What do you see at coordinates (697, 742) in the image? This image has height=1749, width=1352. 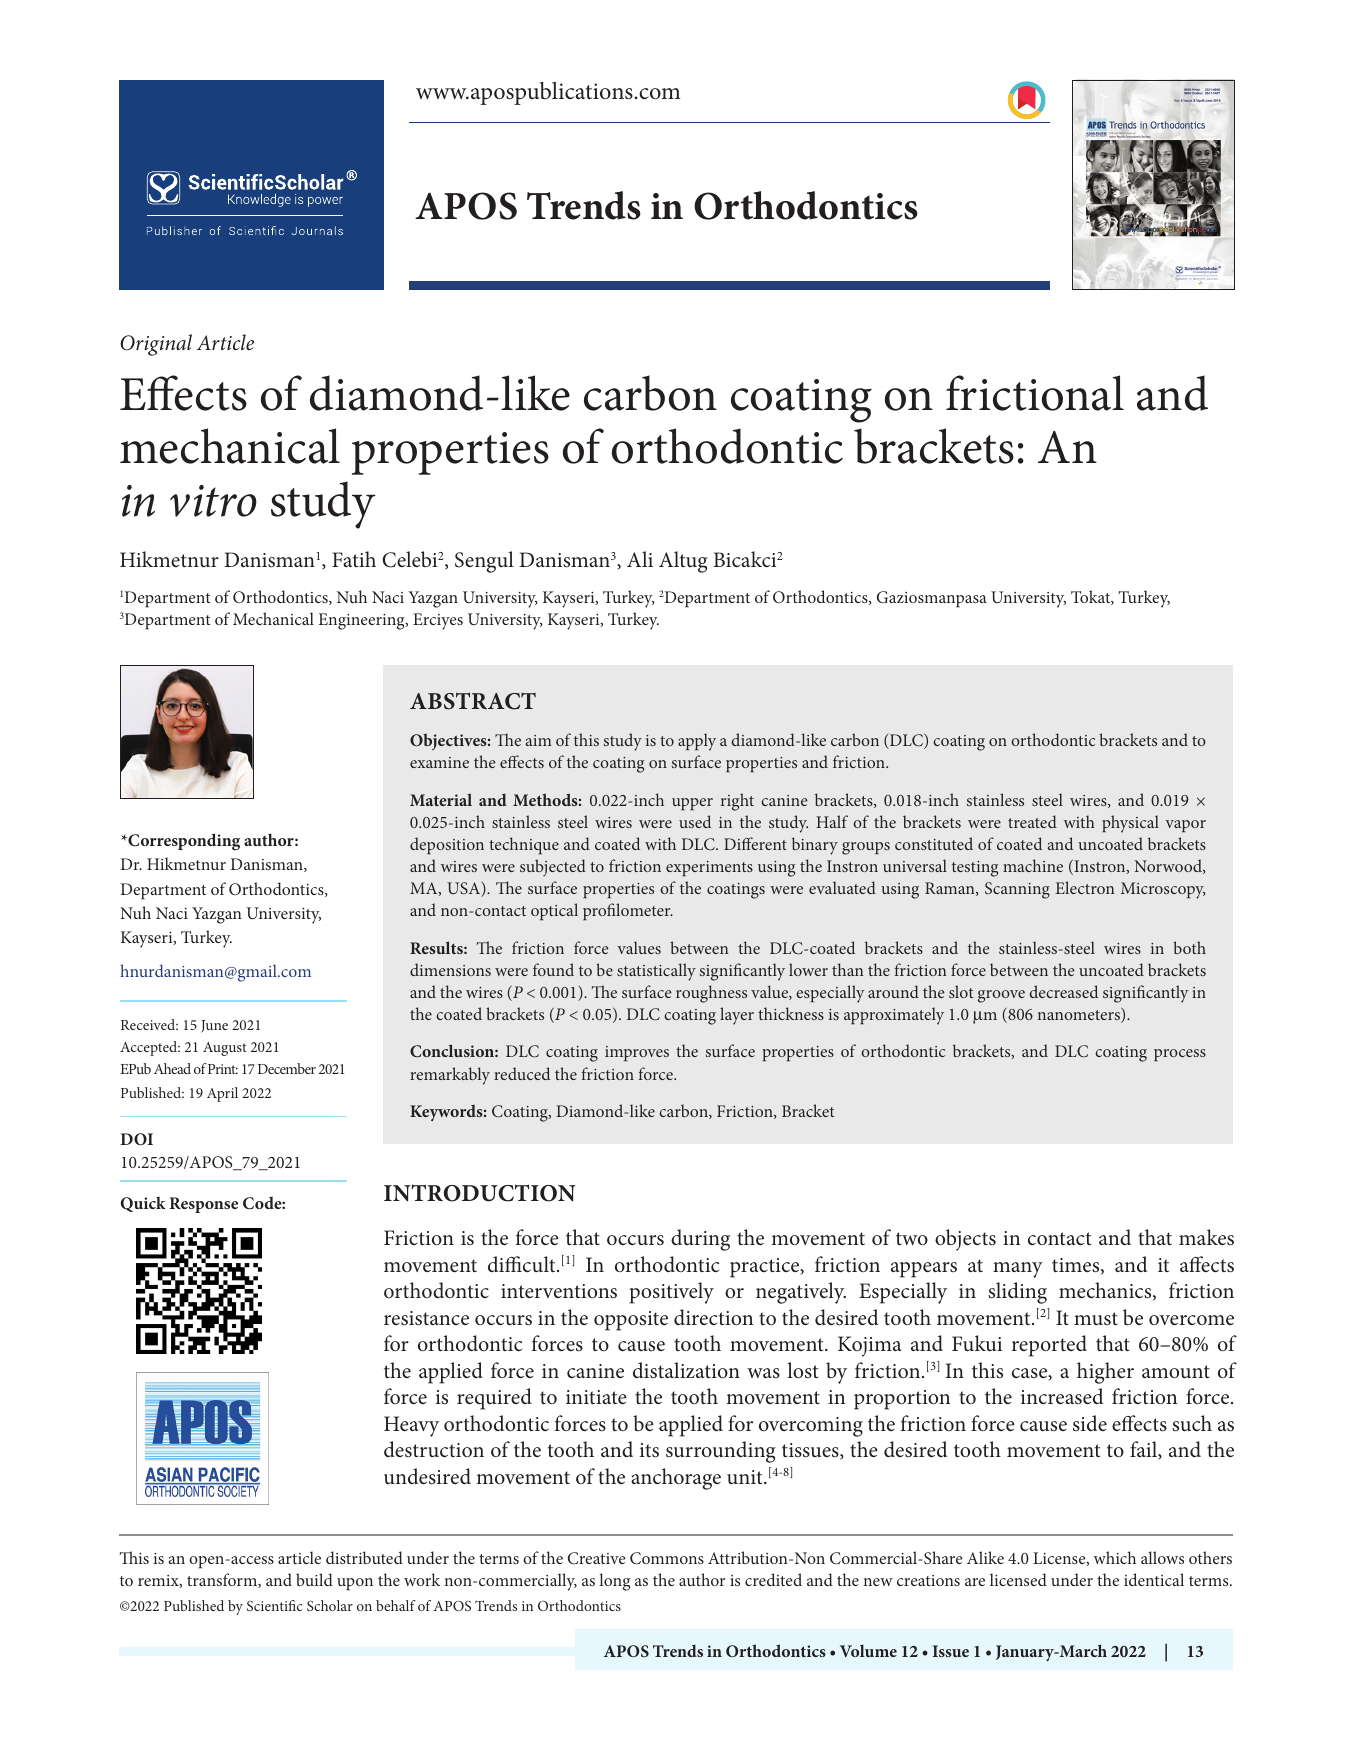 I see `apply` at bounding box center [697, 742].
